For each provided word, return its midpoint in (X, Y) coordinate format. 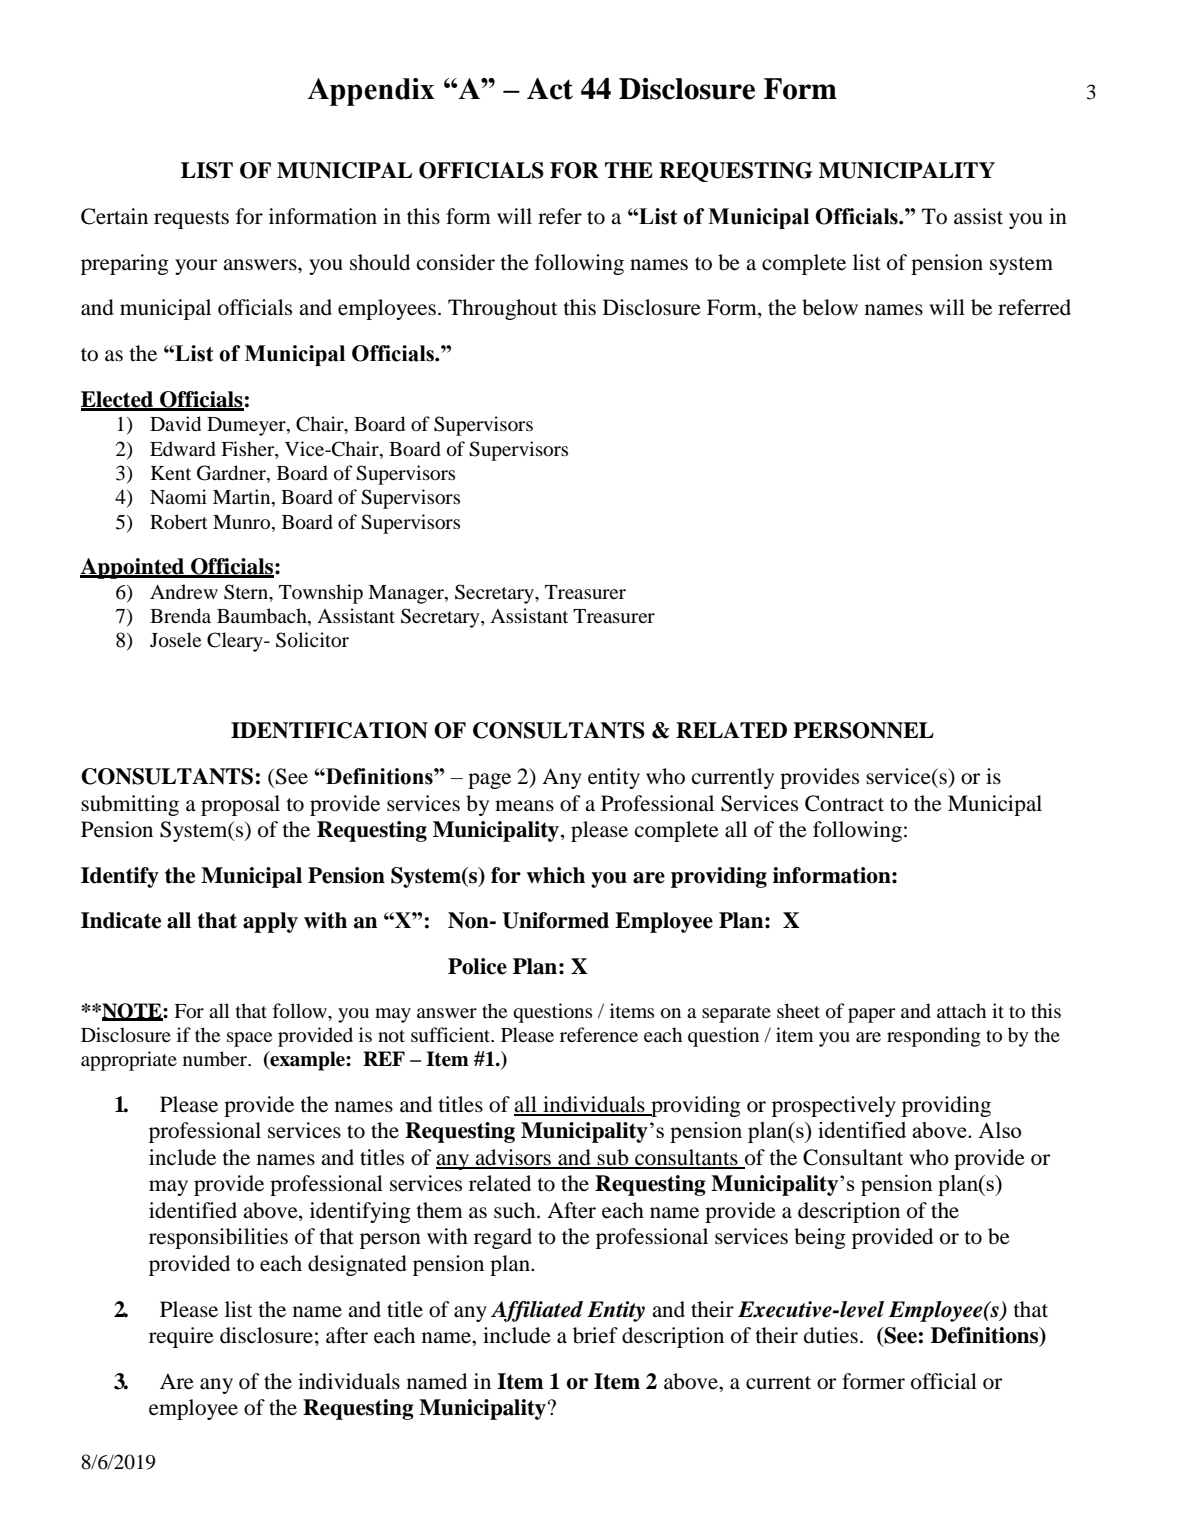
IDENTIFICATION (329, 730)
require (181, 1337)
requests (191, 220)
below (830, 307)
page (489, 781)
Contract (844, 803)
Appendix (371, 92)
